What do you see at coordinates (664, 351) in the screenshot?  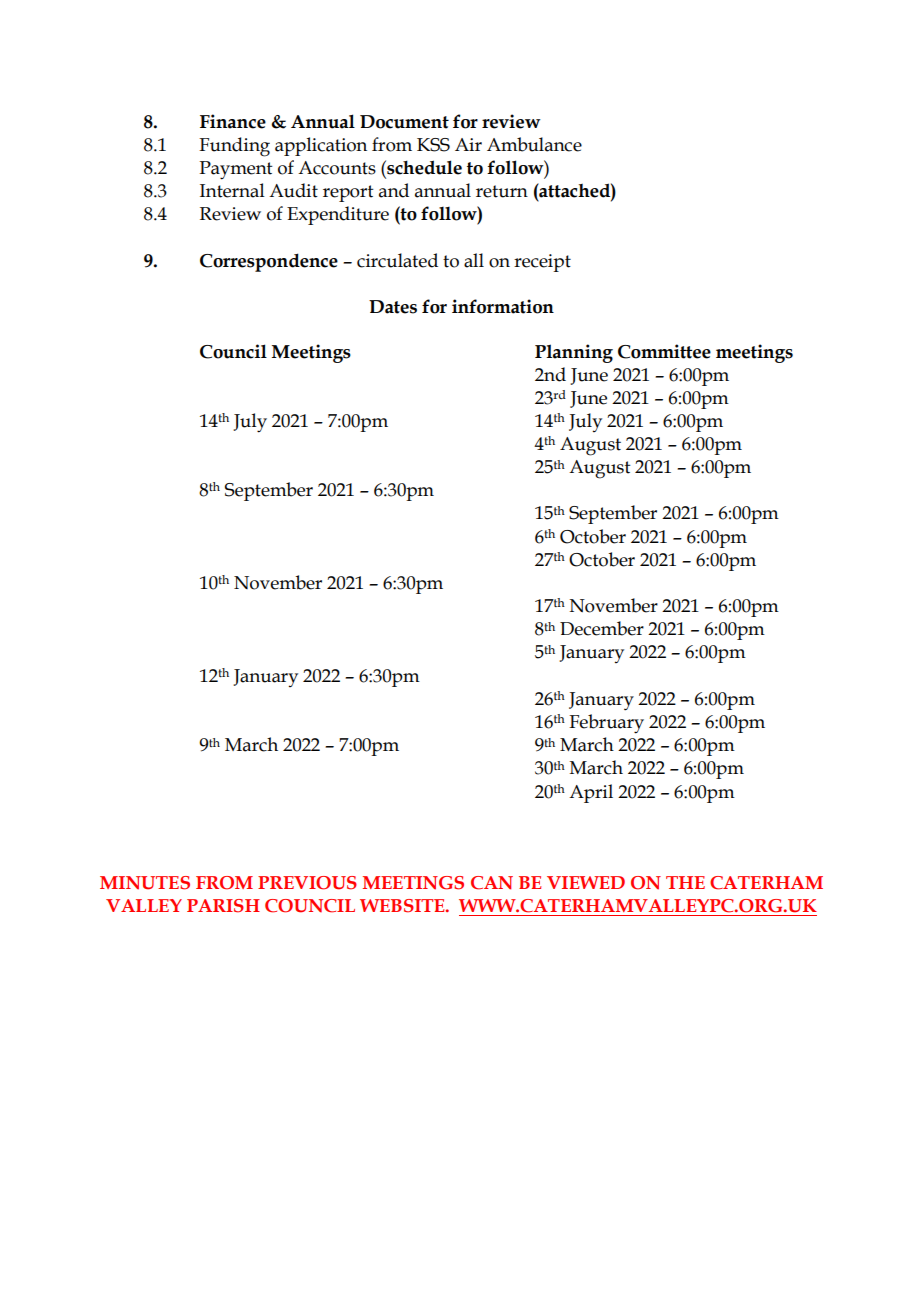 I see `Committee` at bounding box center [664, 351].
